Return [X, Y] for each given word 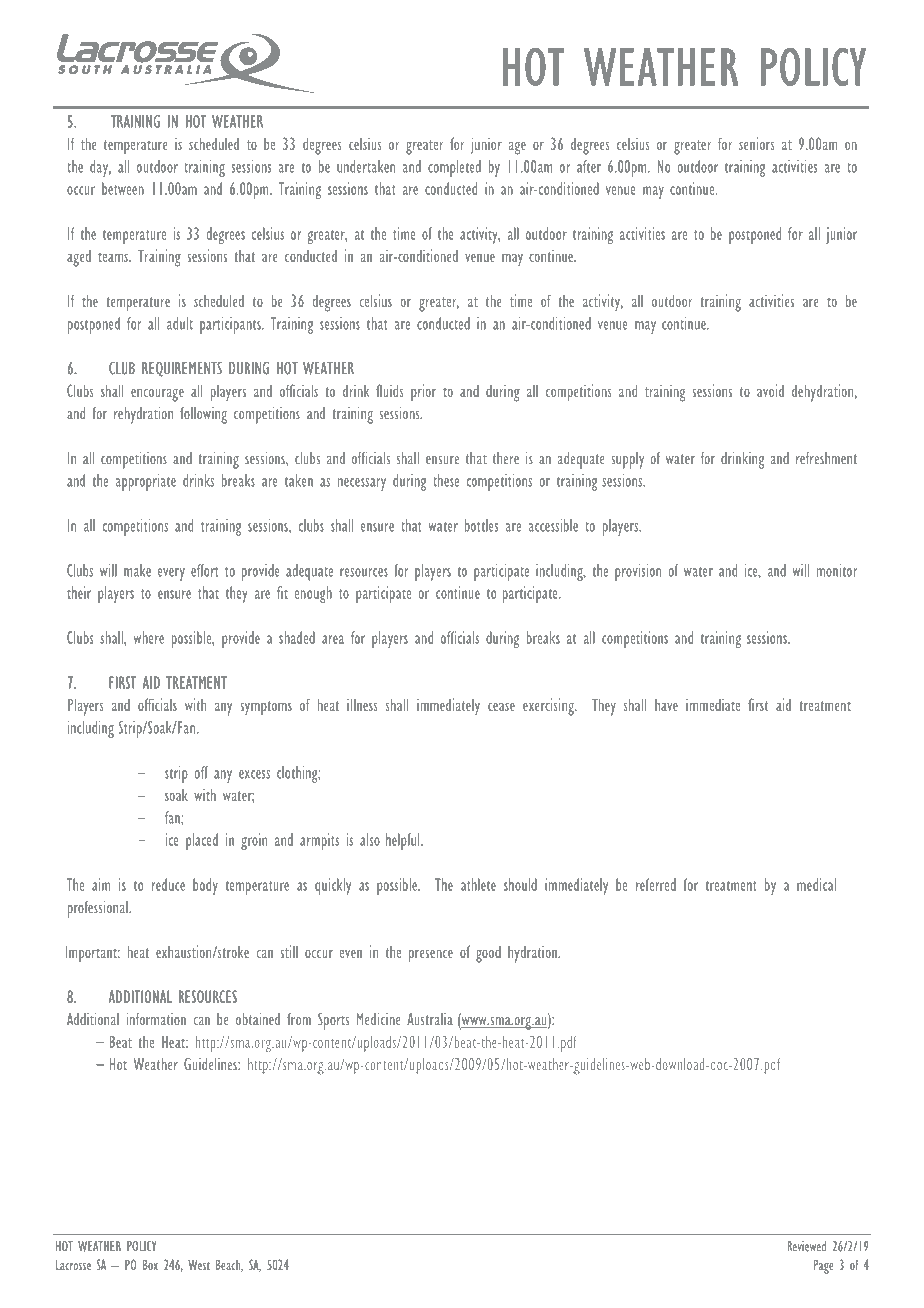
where [148, 637]
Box [150, 1264]
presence [431, 956]
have [666, 705]
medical [816, 884]
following [203, 415]
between [123, 188]
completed [454, 168]
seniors [756, 143]
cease [501, 706]
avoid [770, 390]
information [156, 1019]
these [446, 480]
